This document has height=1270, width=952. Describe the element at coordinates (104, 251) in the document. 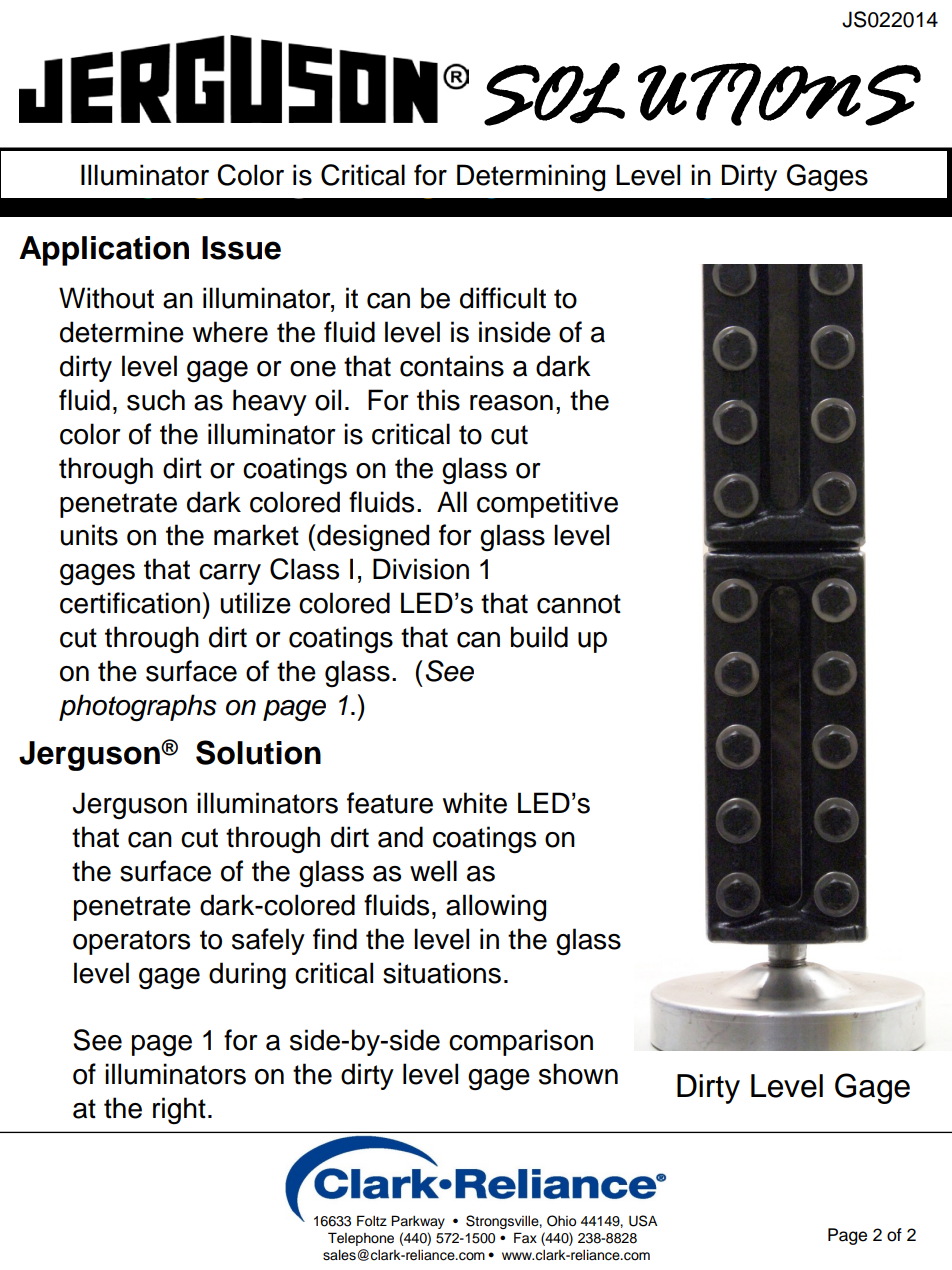

I see `Application` at that location.
